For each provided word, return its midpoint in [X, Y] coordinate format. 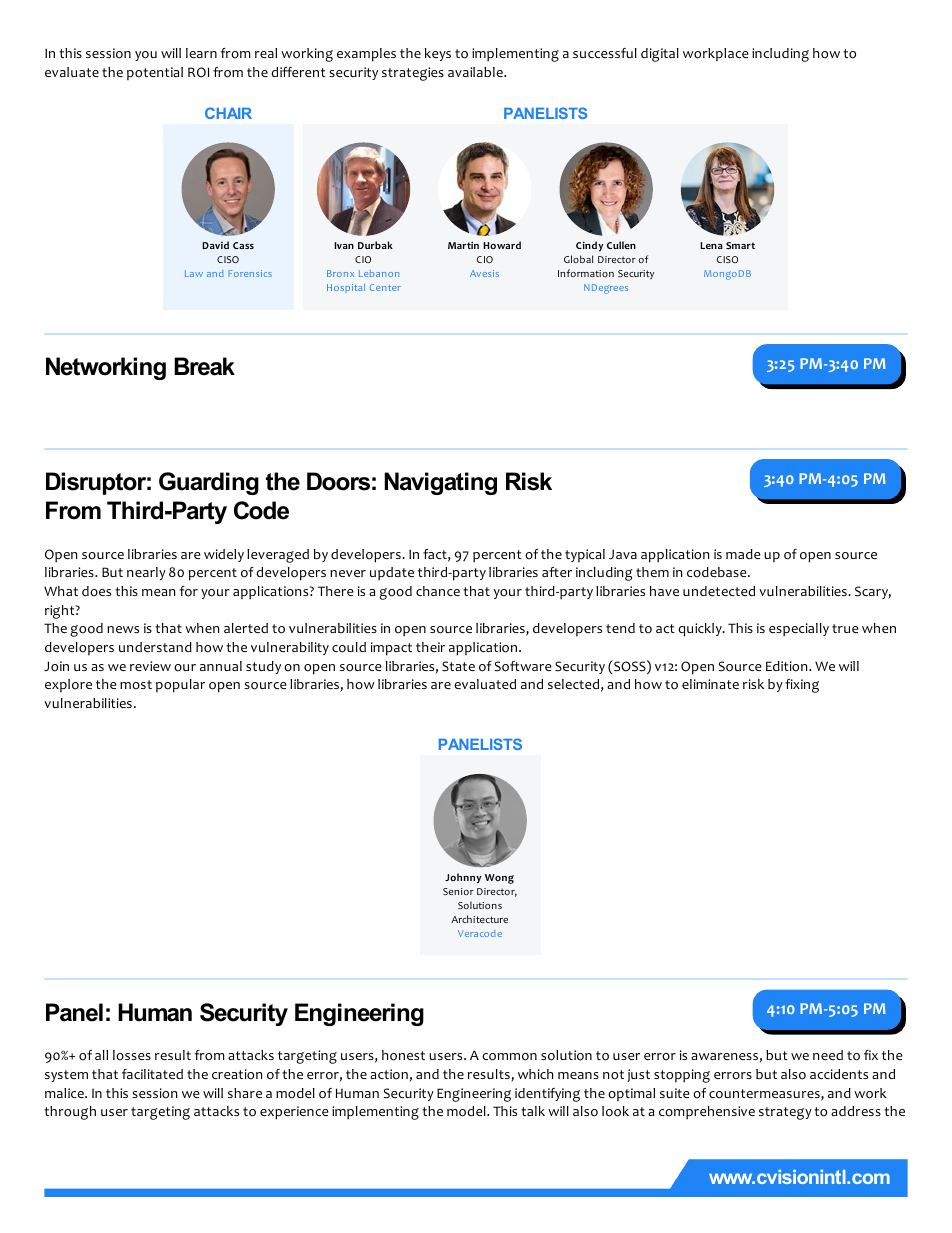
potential [155, 73]
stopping [682, 1076]
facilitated [152, 1074]
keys [438, 54]
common [509, 1057]
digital [660, 55]
